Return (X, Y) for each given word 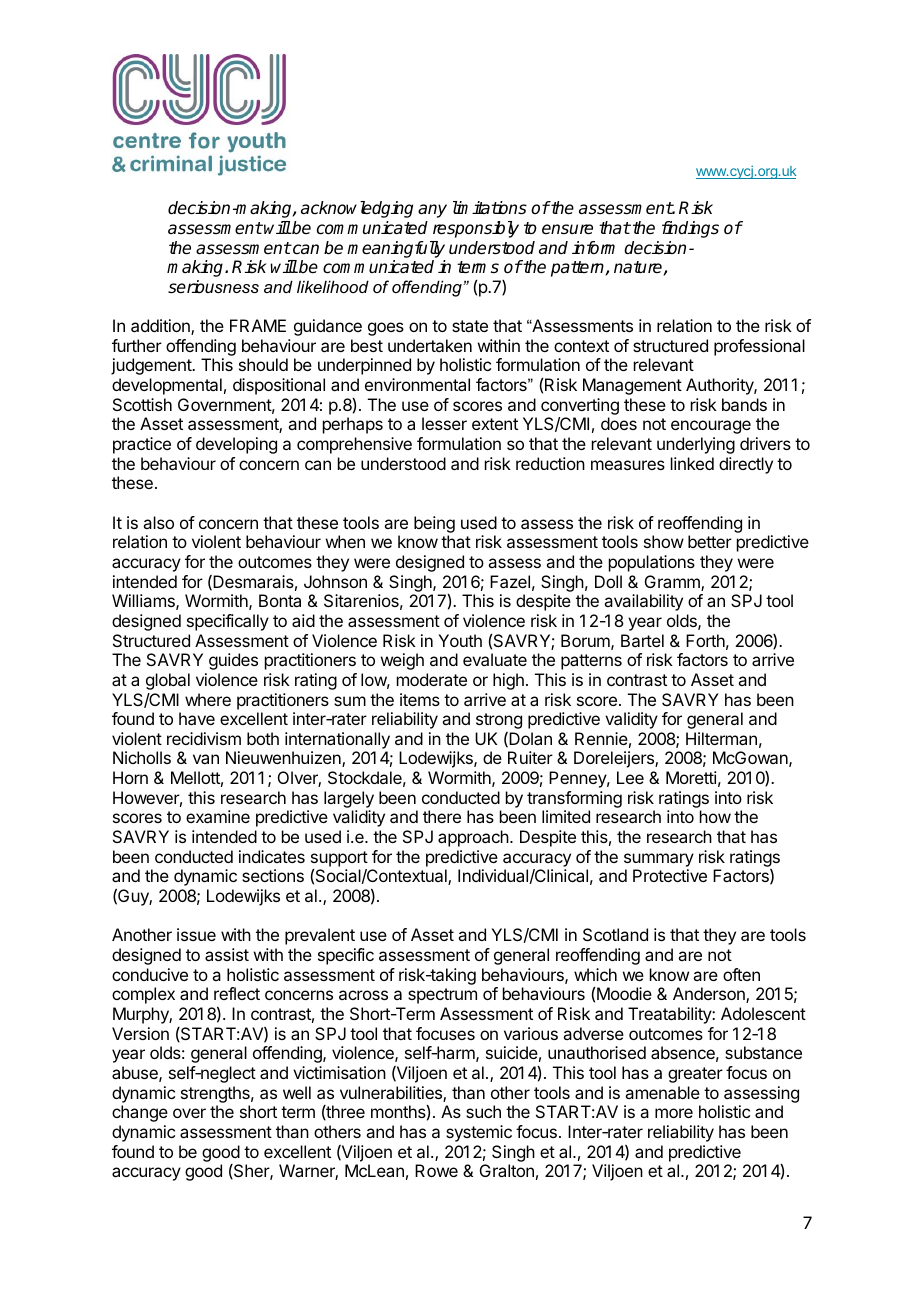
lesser (444, 423)
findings (690, 229)
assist (227, 954)
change (140, 1113)
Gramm (673, 583)
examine (218, 816)
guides (233, 661)
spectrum (442, 996)
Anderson (710, 995)
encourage (711, 427)
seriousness (213, 287)
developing (236, 445)
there (442, 816)
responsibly (476, 229)
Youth (460, 640)
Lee (630, 777)
